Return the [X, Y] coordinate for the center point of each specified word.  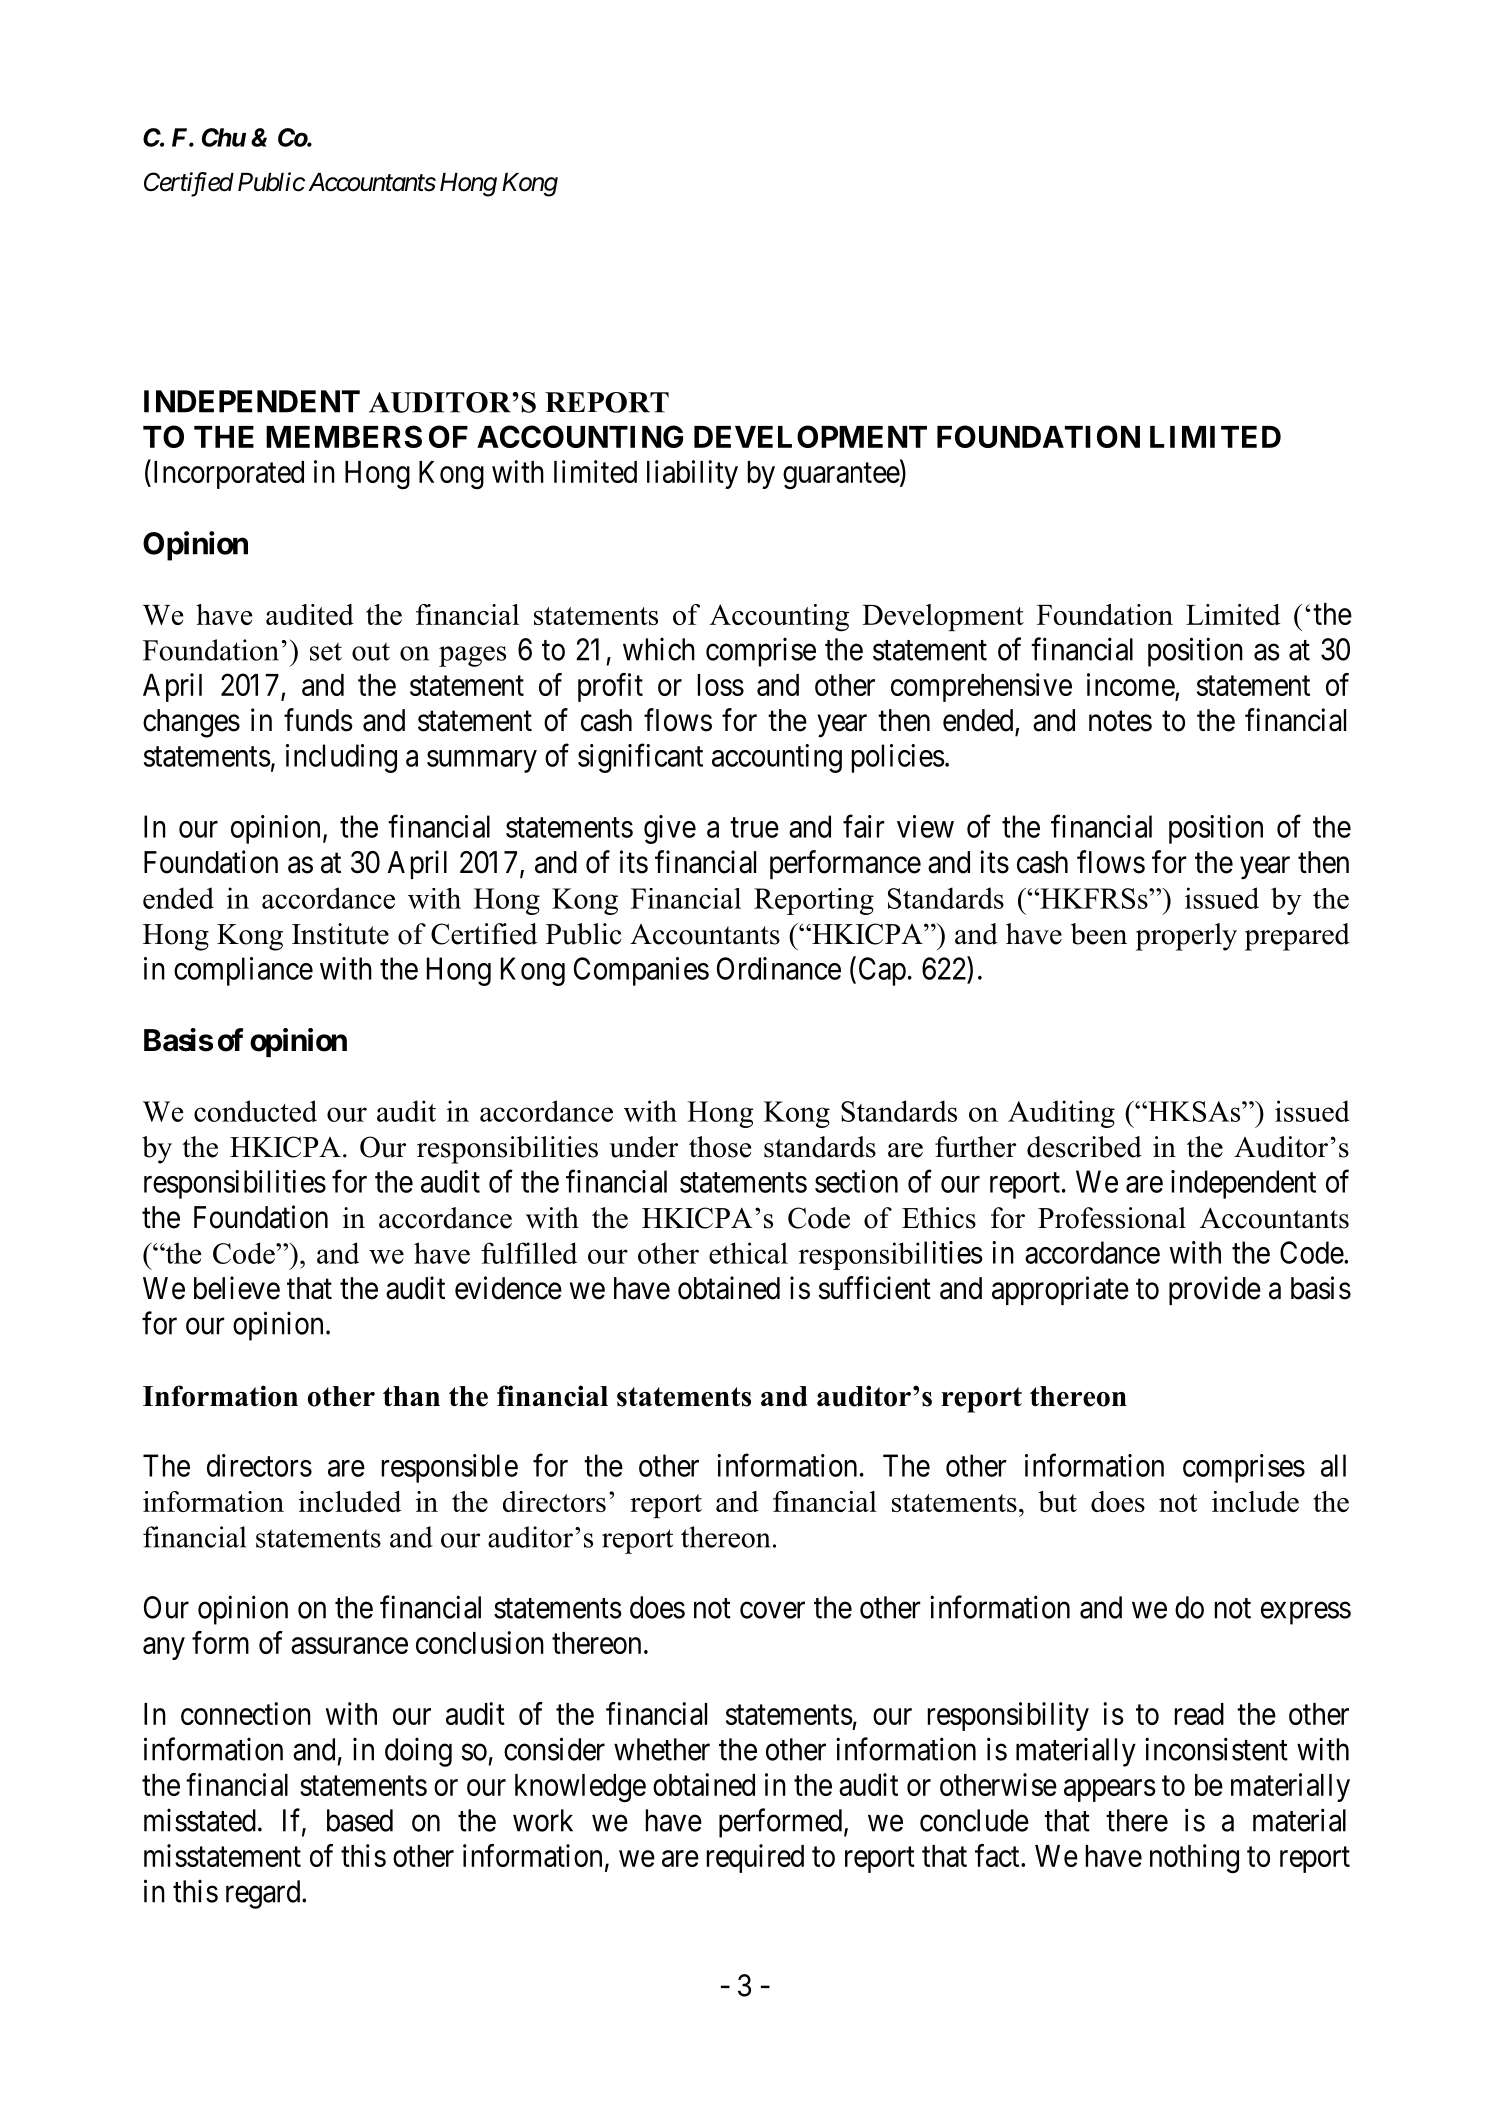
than [411, 1396]
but [1057, 1501]
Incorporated [227, 474]
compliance [243, 971]
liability [692, 474]
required [755, 1858]
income [1131, 684]
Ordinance [779, 968]
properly [1186, 937]
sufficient [875, 1288]
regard [264, 1894]
